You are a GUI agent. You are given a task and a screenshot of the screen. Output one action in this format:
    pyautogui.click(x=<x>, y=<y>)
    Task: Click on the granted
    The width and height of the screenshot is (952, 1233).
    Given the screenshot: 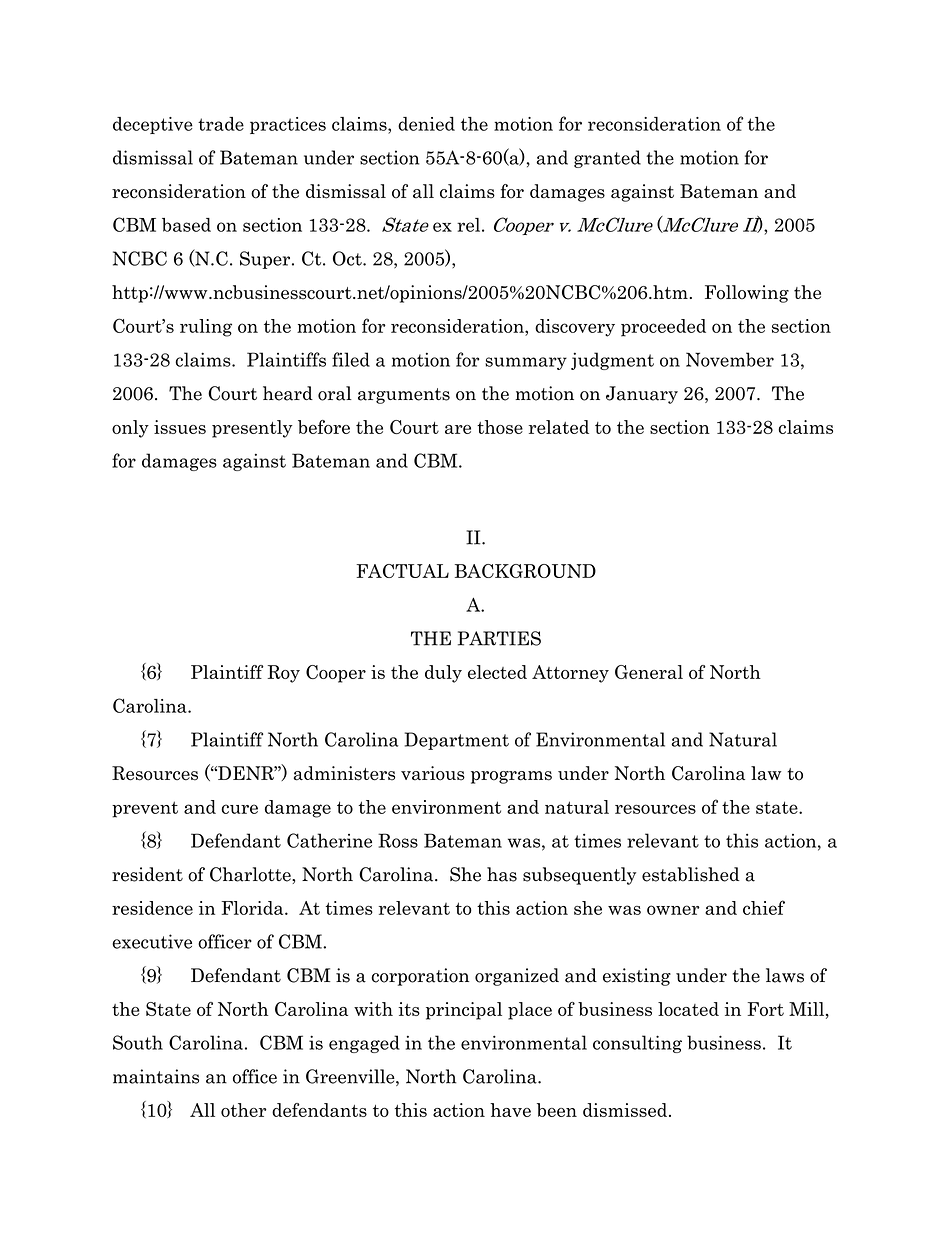 What is the action you would take?
    pyautogui.click(x=607, y=159)
